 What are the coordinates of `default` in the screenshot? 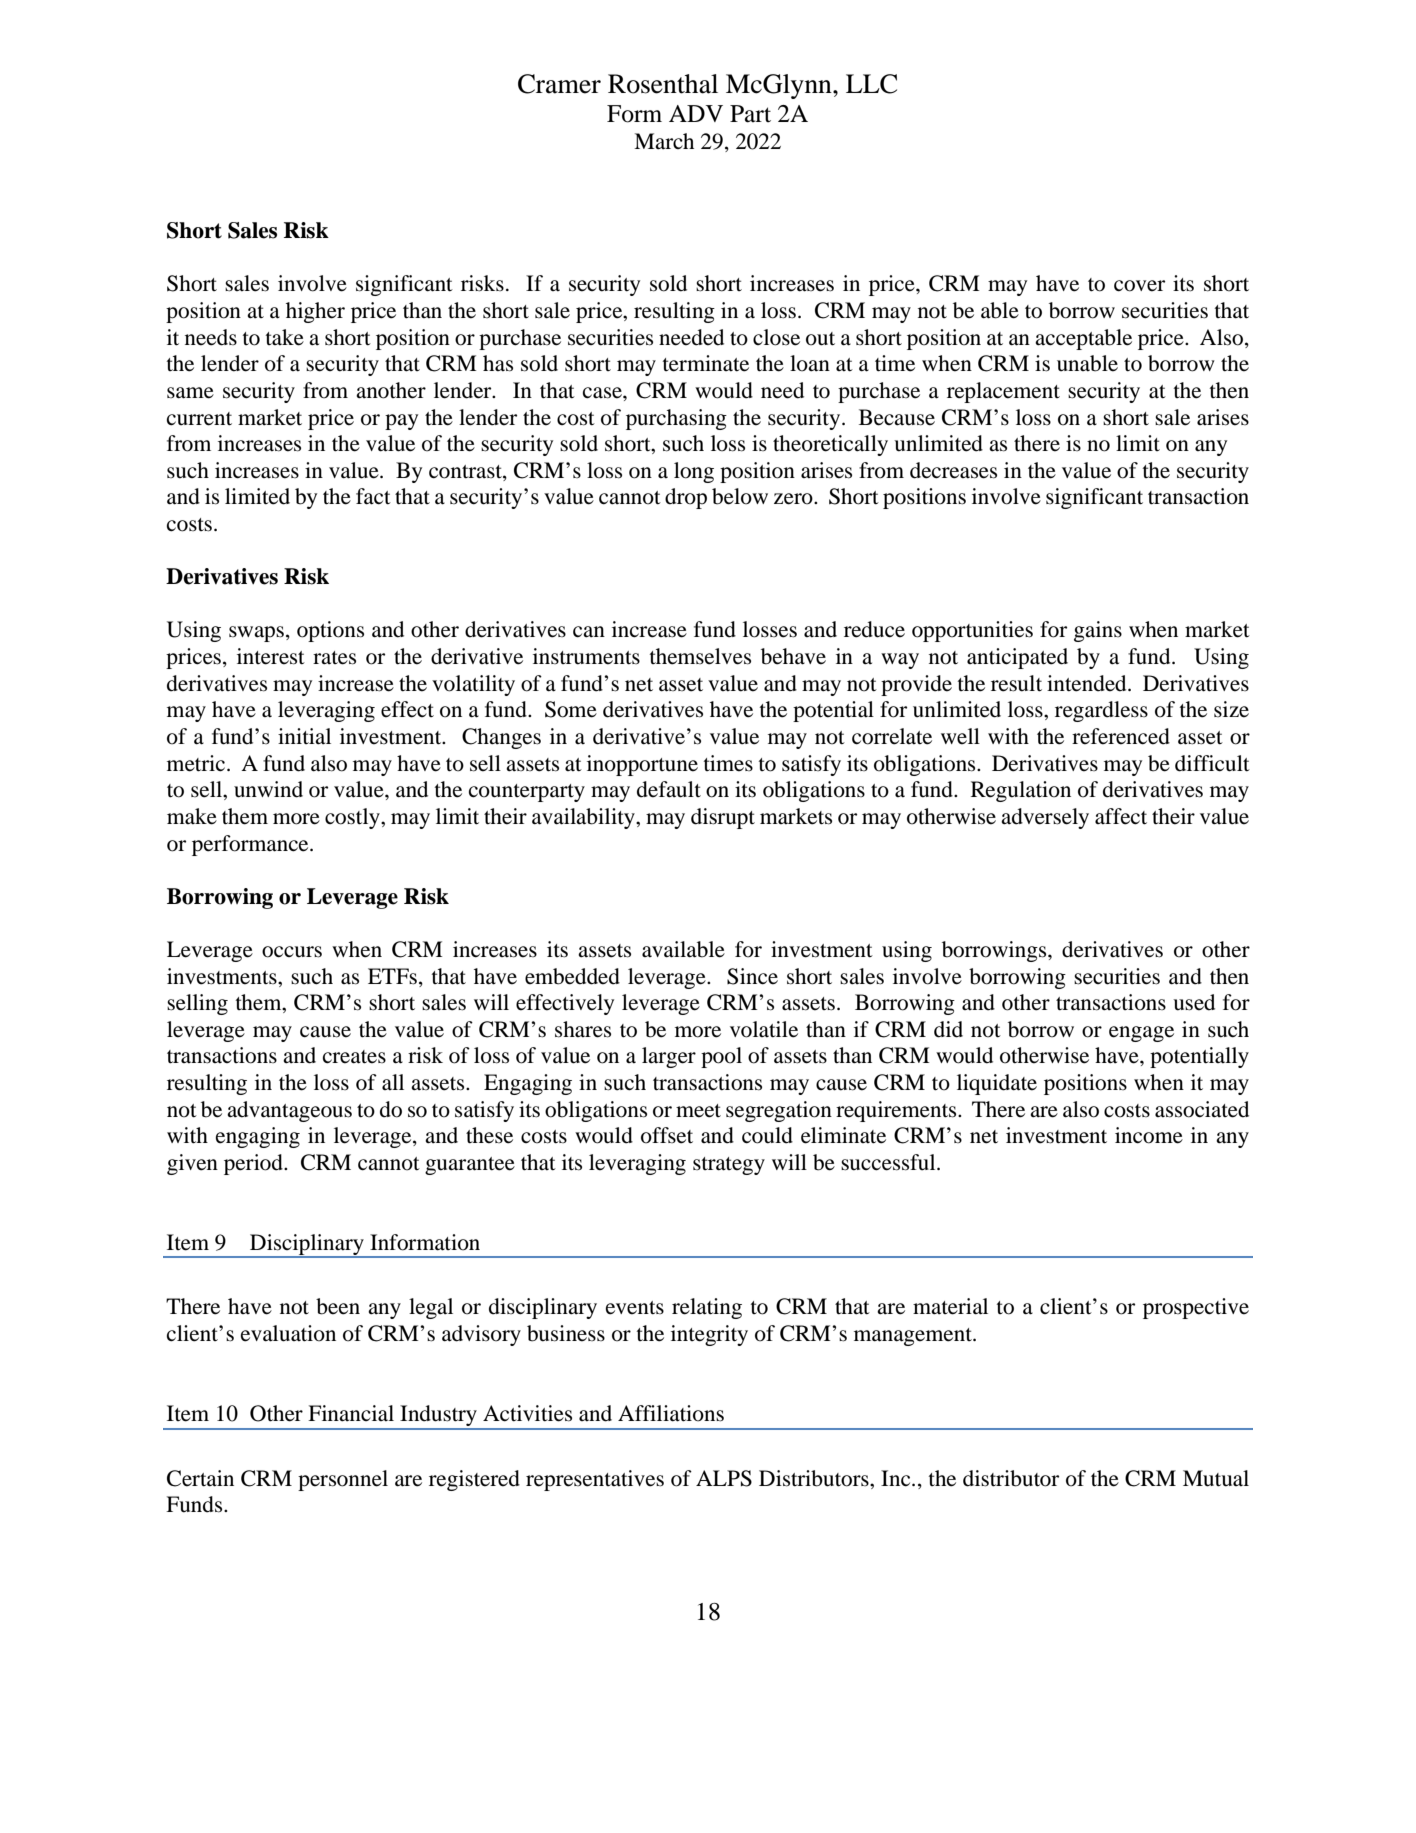 It's located at (669, 789).
